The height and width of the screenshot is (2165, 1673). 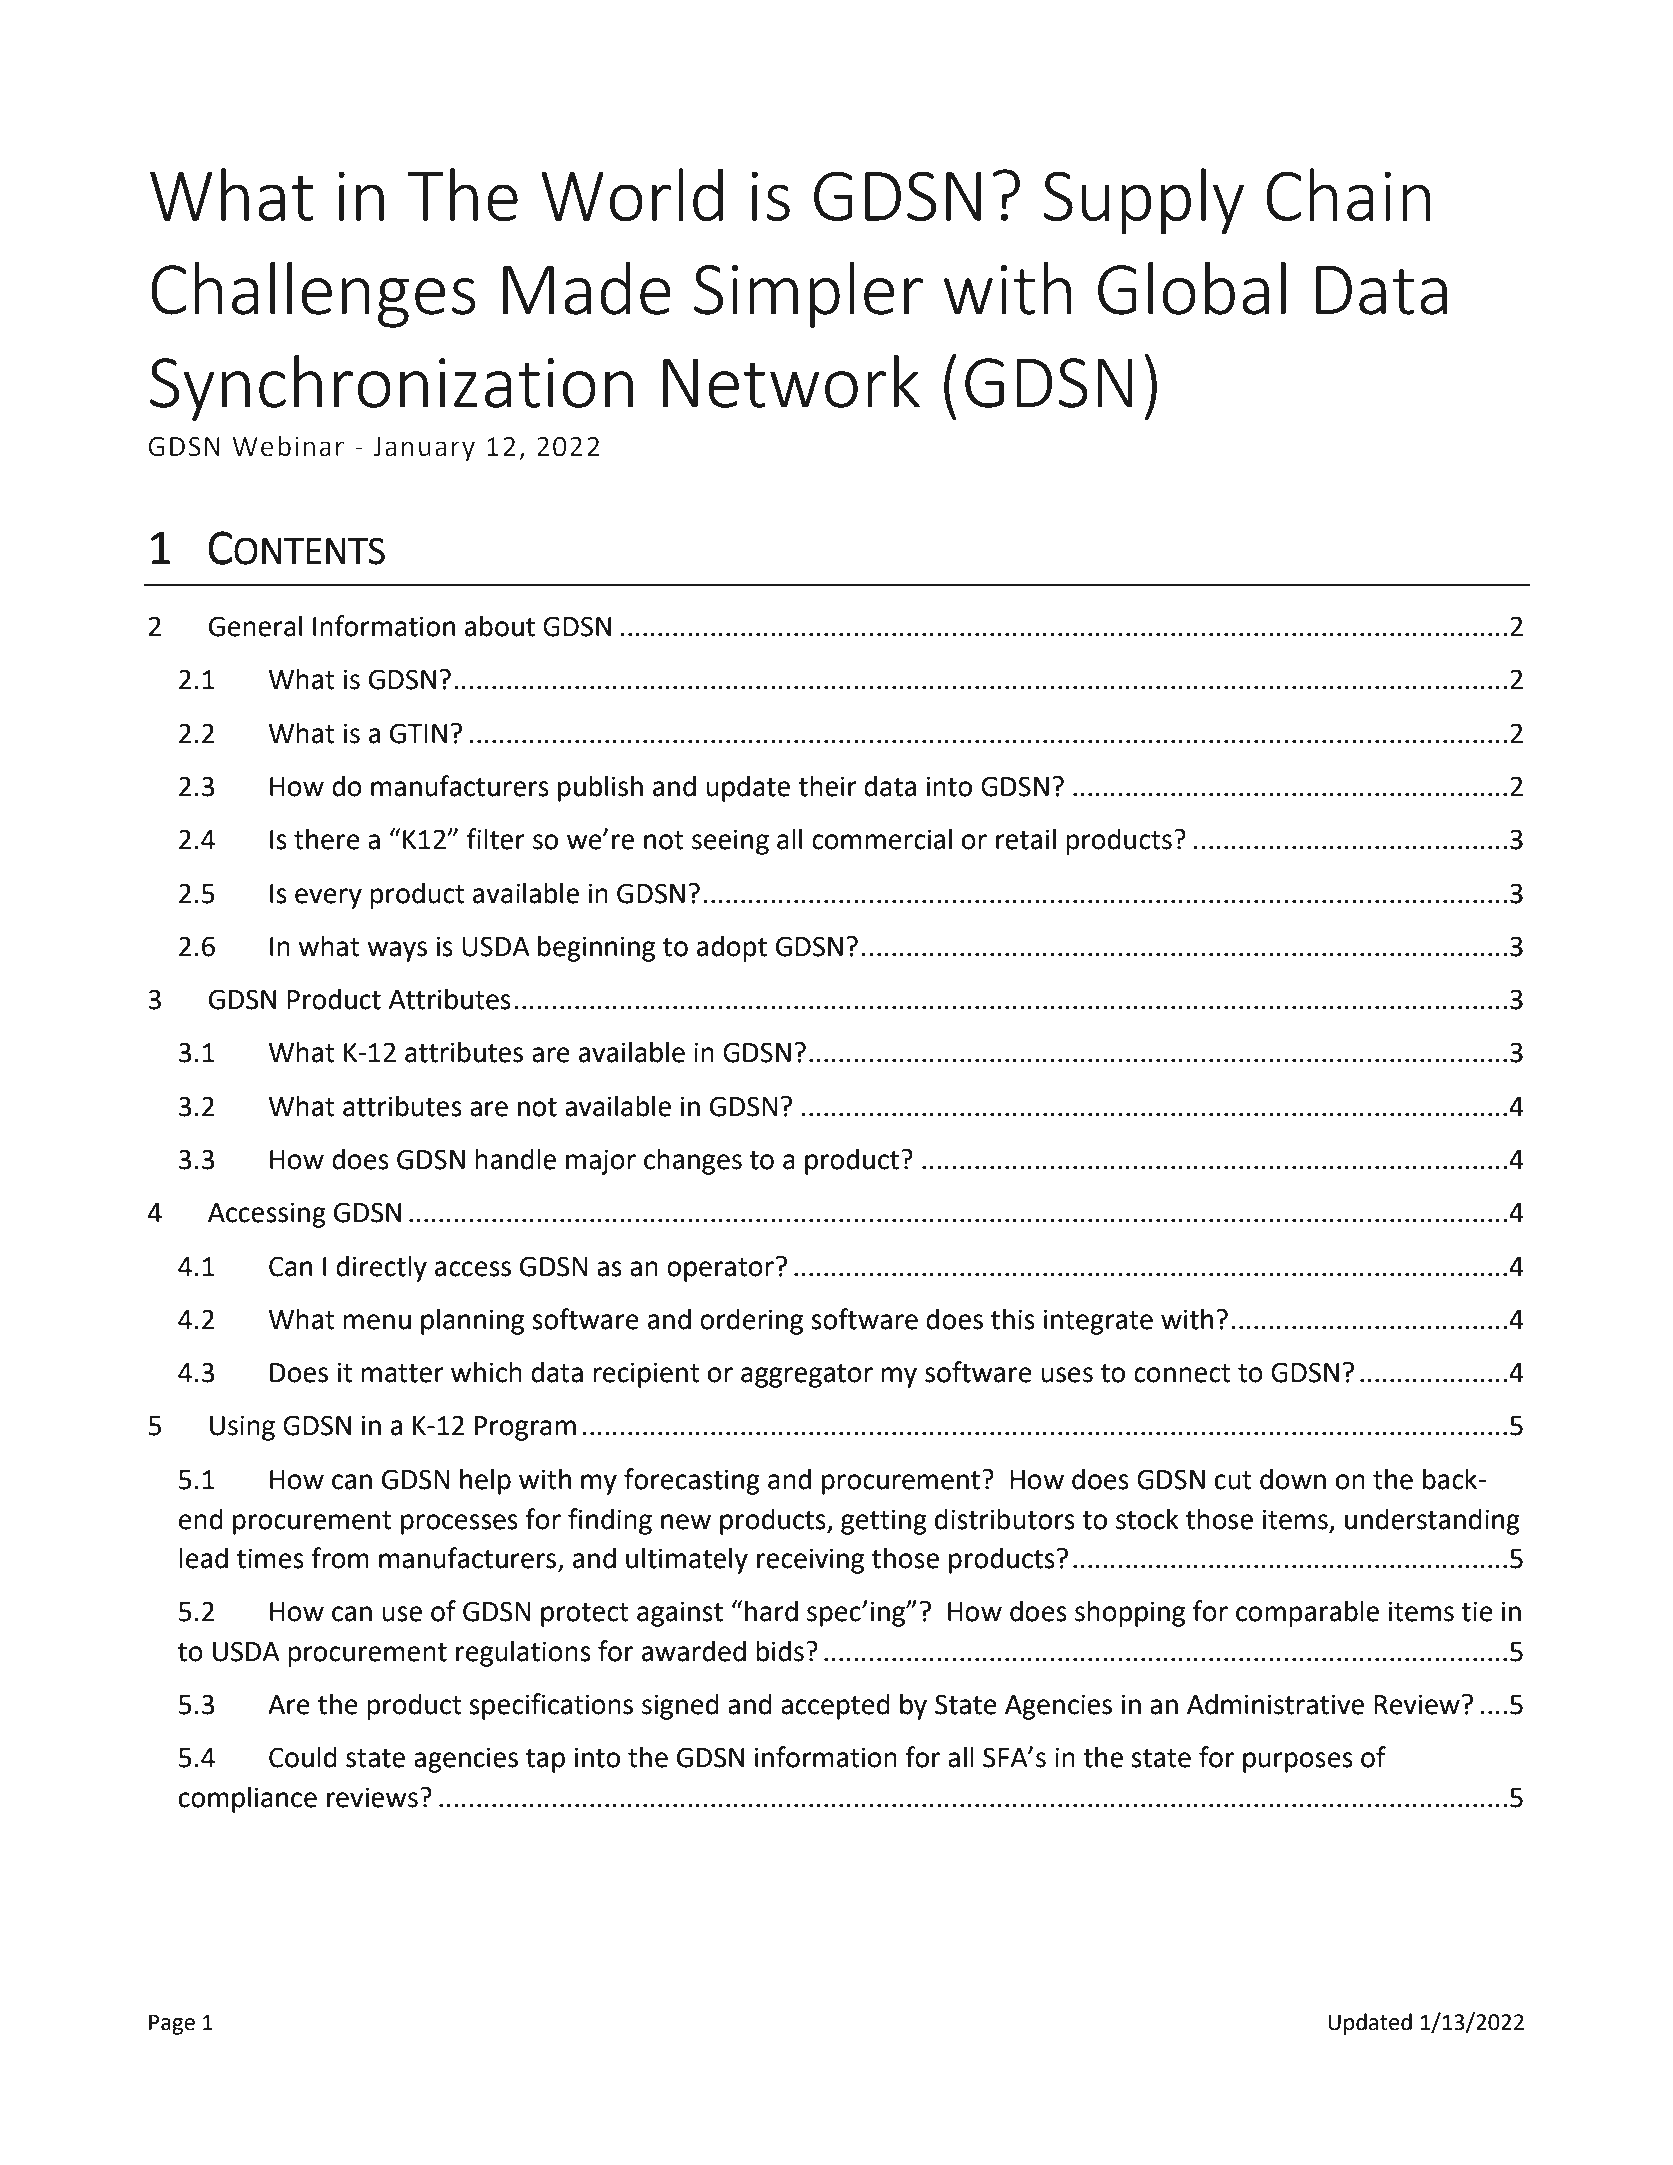 What do you see at coordinates (1348, 194) in the screenshot?
I see `Chain` at bounding box center [1348, 194].
